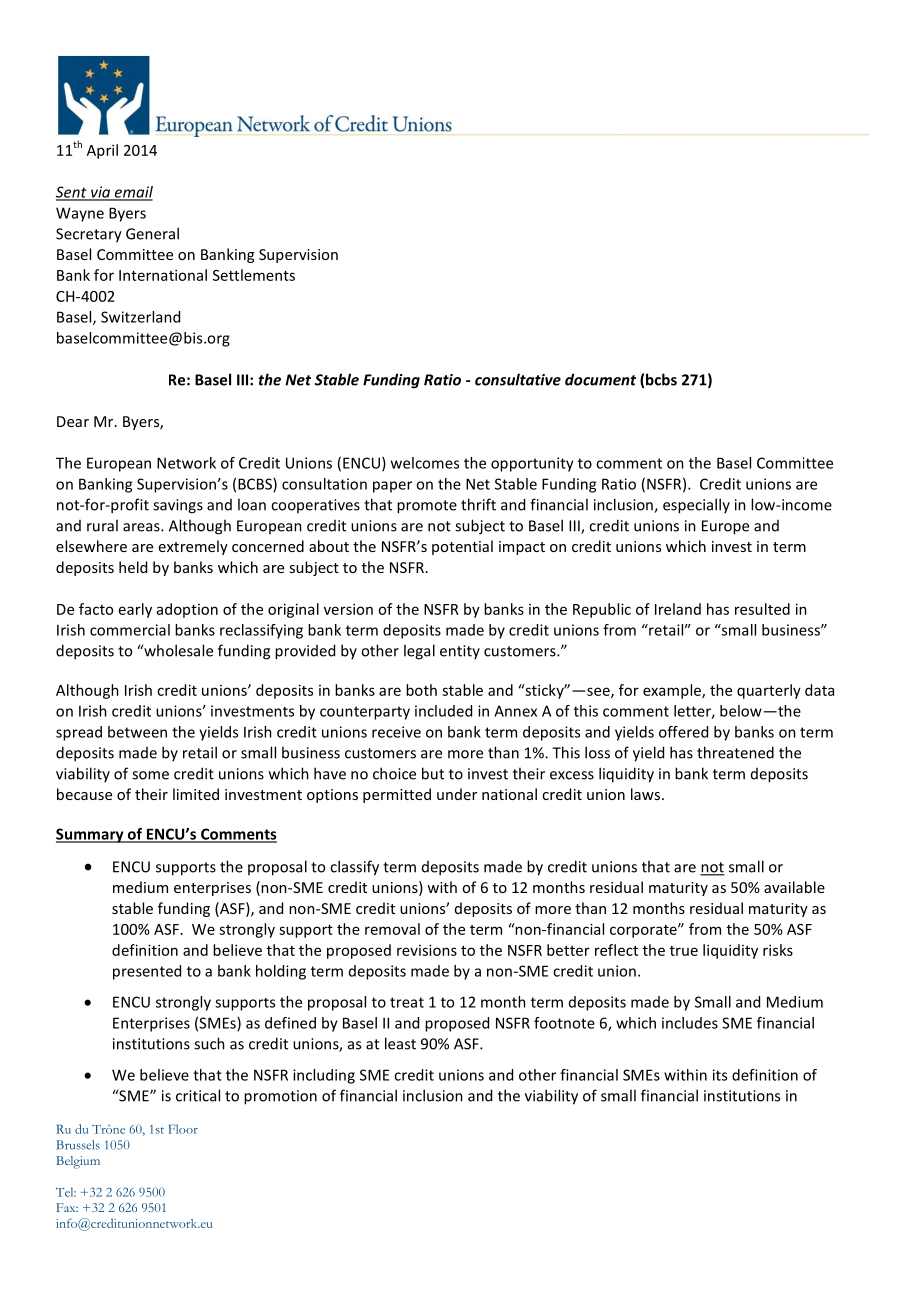 This image has height=1307, width=924. I want to click on document, so click(600, 379).
